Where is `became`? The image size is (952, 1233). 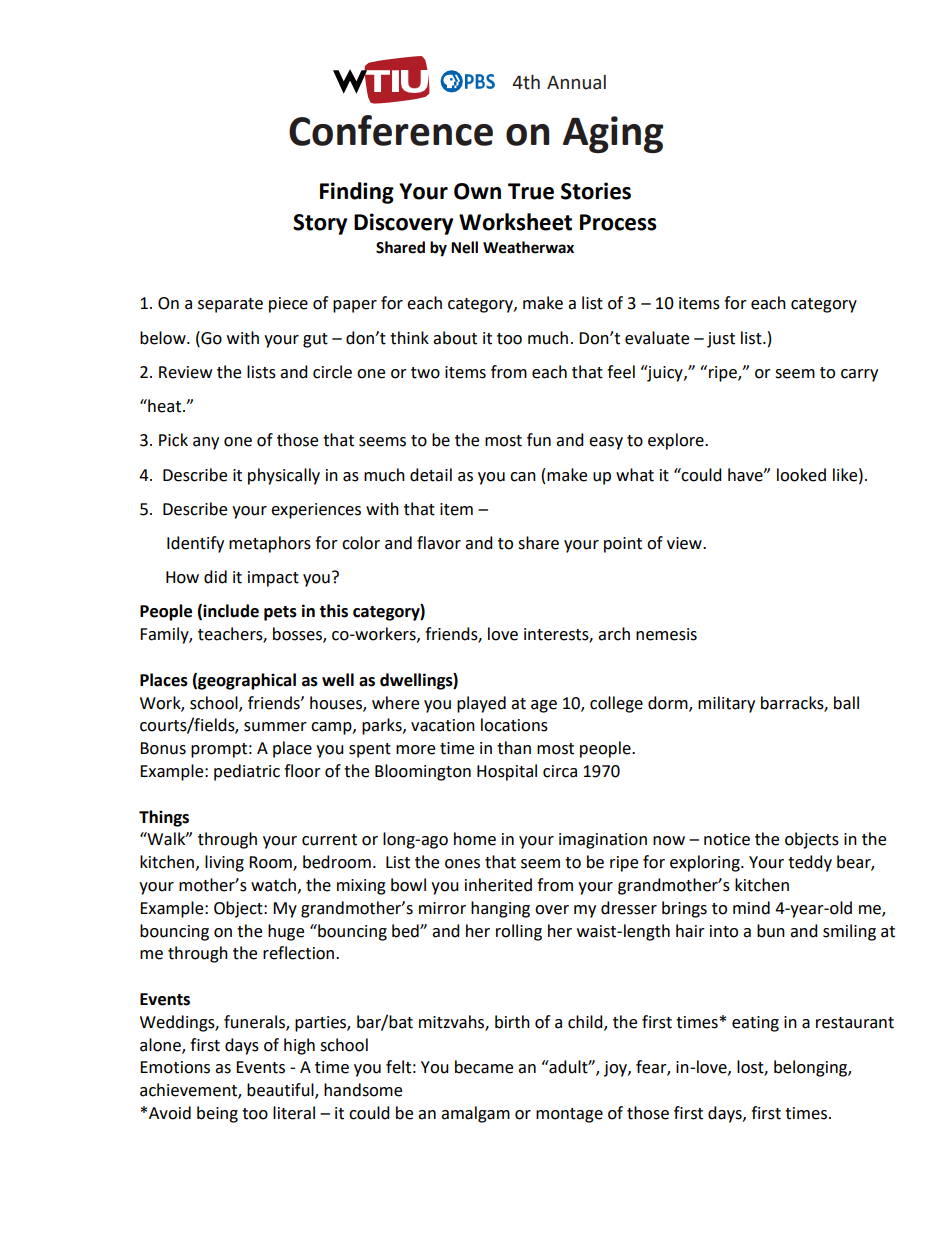 became is located at coordinates (484, 1067).
